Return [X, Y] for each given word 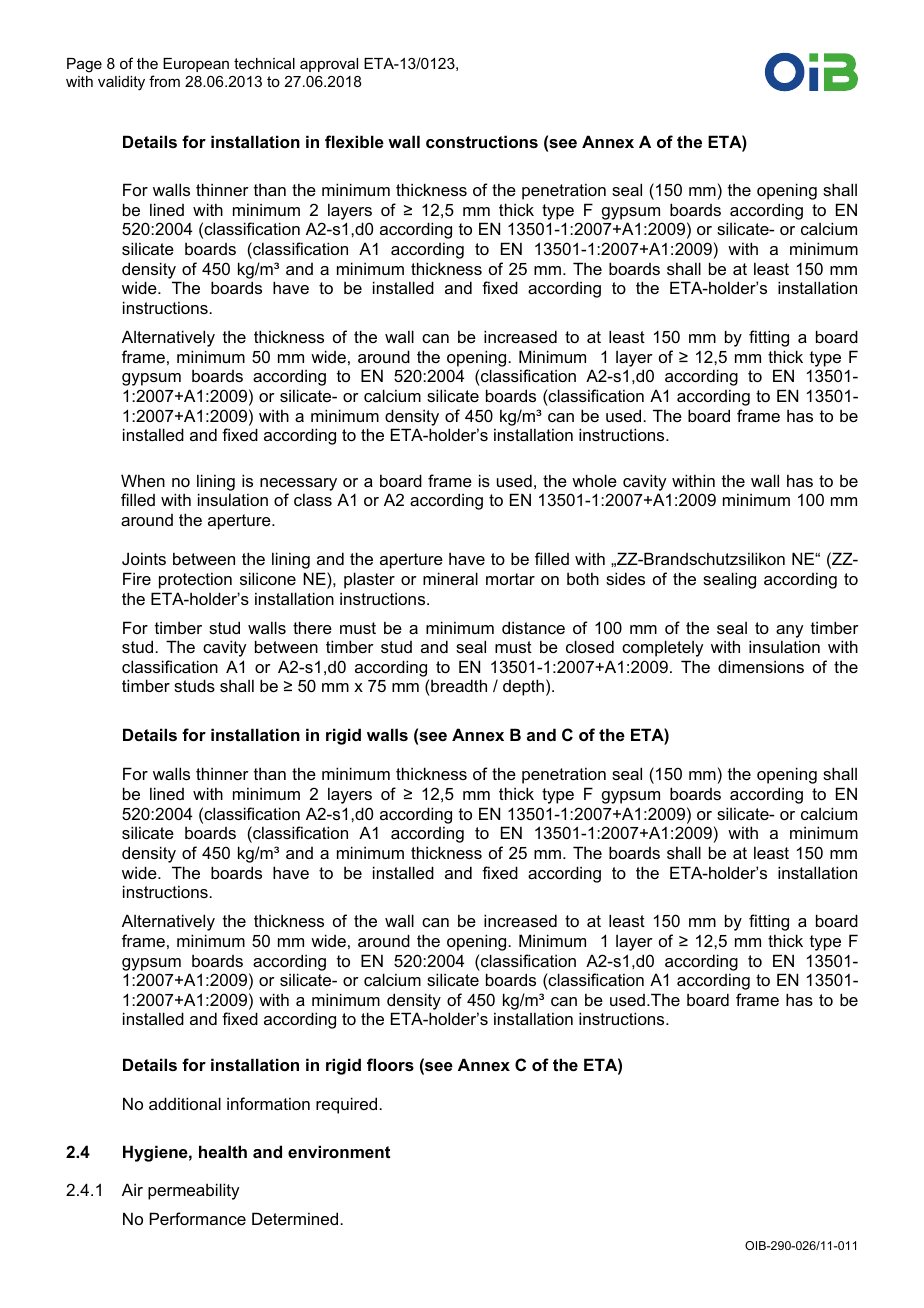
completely [662, 648]
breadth [458, 687]
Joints [144, 558]
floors [390, 1064]
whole [594, 480]
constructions [482, 141]
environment [339, 1151]
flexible [354, 141]
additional [185, 1103]
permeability [193, 1191]
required [348, 1105]
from [164, 81]
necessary [298, 484]
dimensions [761, 666]
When [143, 480]
